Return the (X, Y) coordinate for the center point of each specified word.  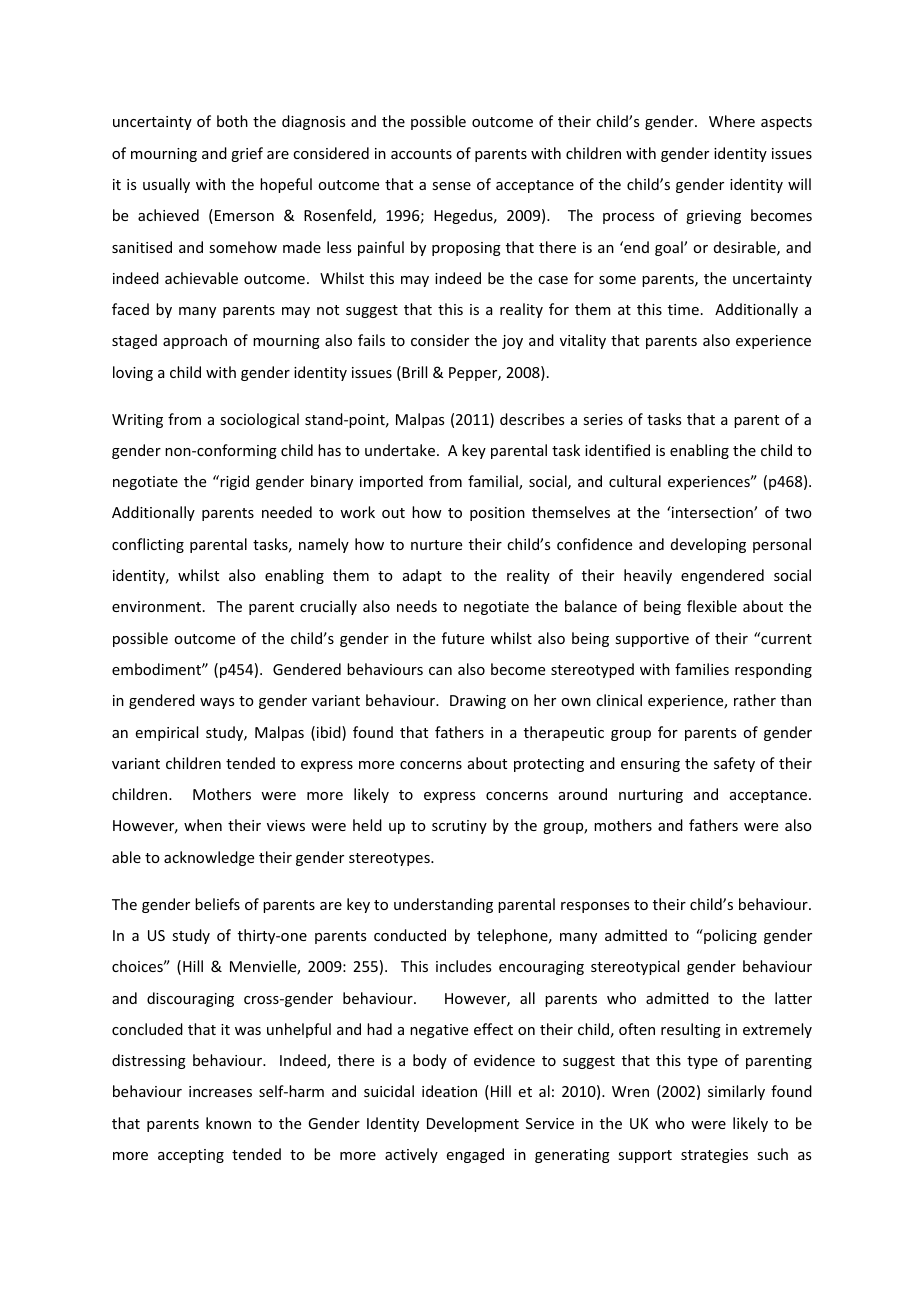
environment (158, 606)
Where (732, 121)
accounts (421, 154)
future (463, 638)
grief (247, 154)
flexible (712, 606)
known (228, 1123)
